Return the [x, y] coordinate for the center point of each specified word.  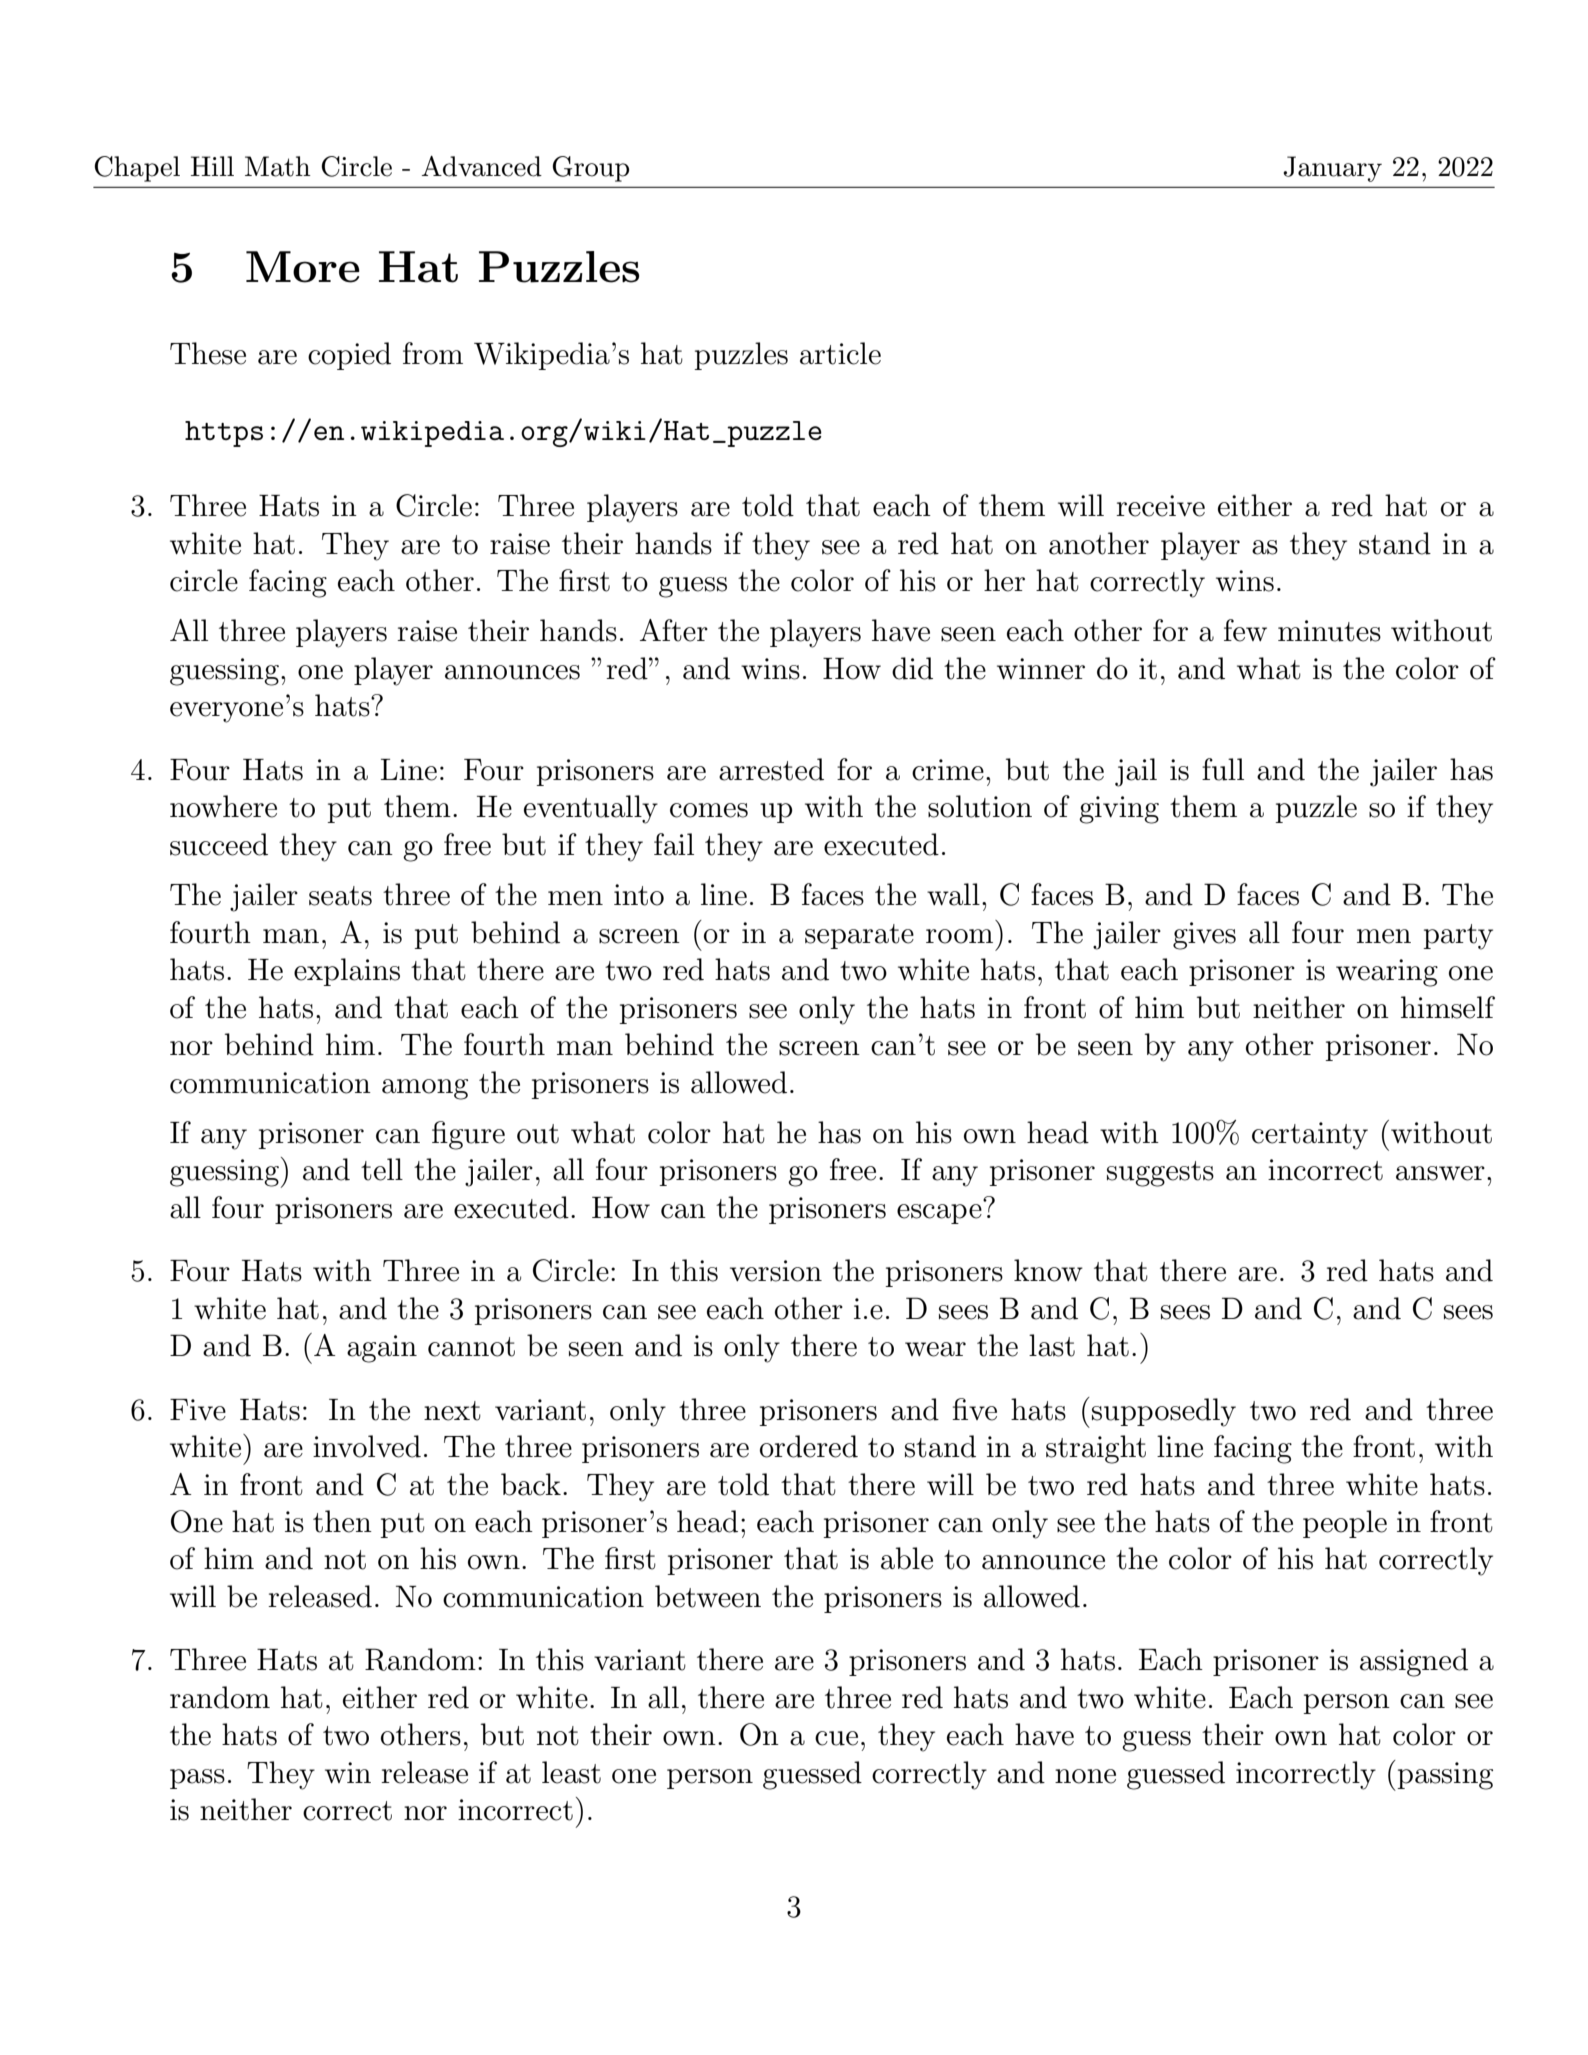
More [303, 267]
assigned [1414, 1662]
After [674, 630]
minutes [1329, 631]
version [776, 1271]
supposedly [1164, 1412]
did [912, 668]
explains [347, 972]
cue [836, 1738]
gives [1204, 936]
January [1332, 169]
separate [859, 936]
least [571, 1772]
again [382, 1349]
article [840, 353]
